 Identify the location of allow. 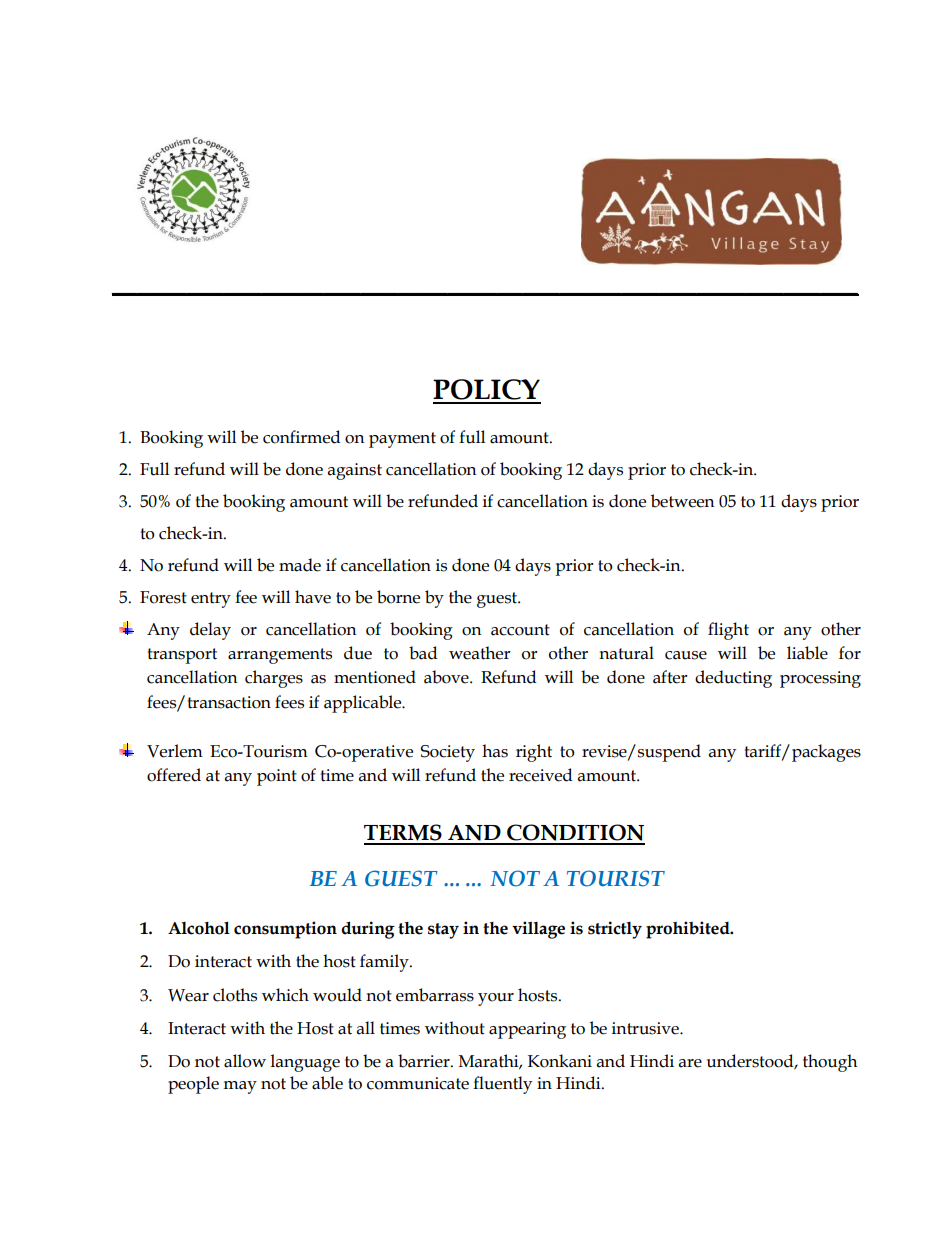
(245, 1061).
